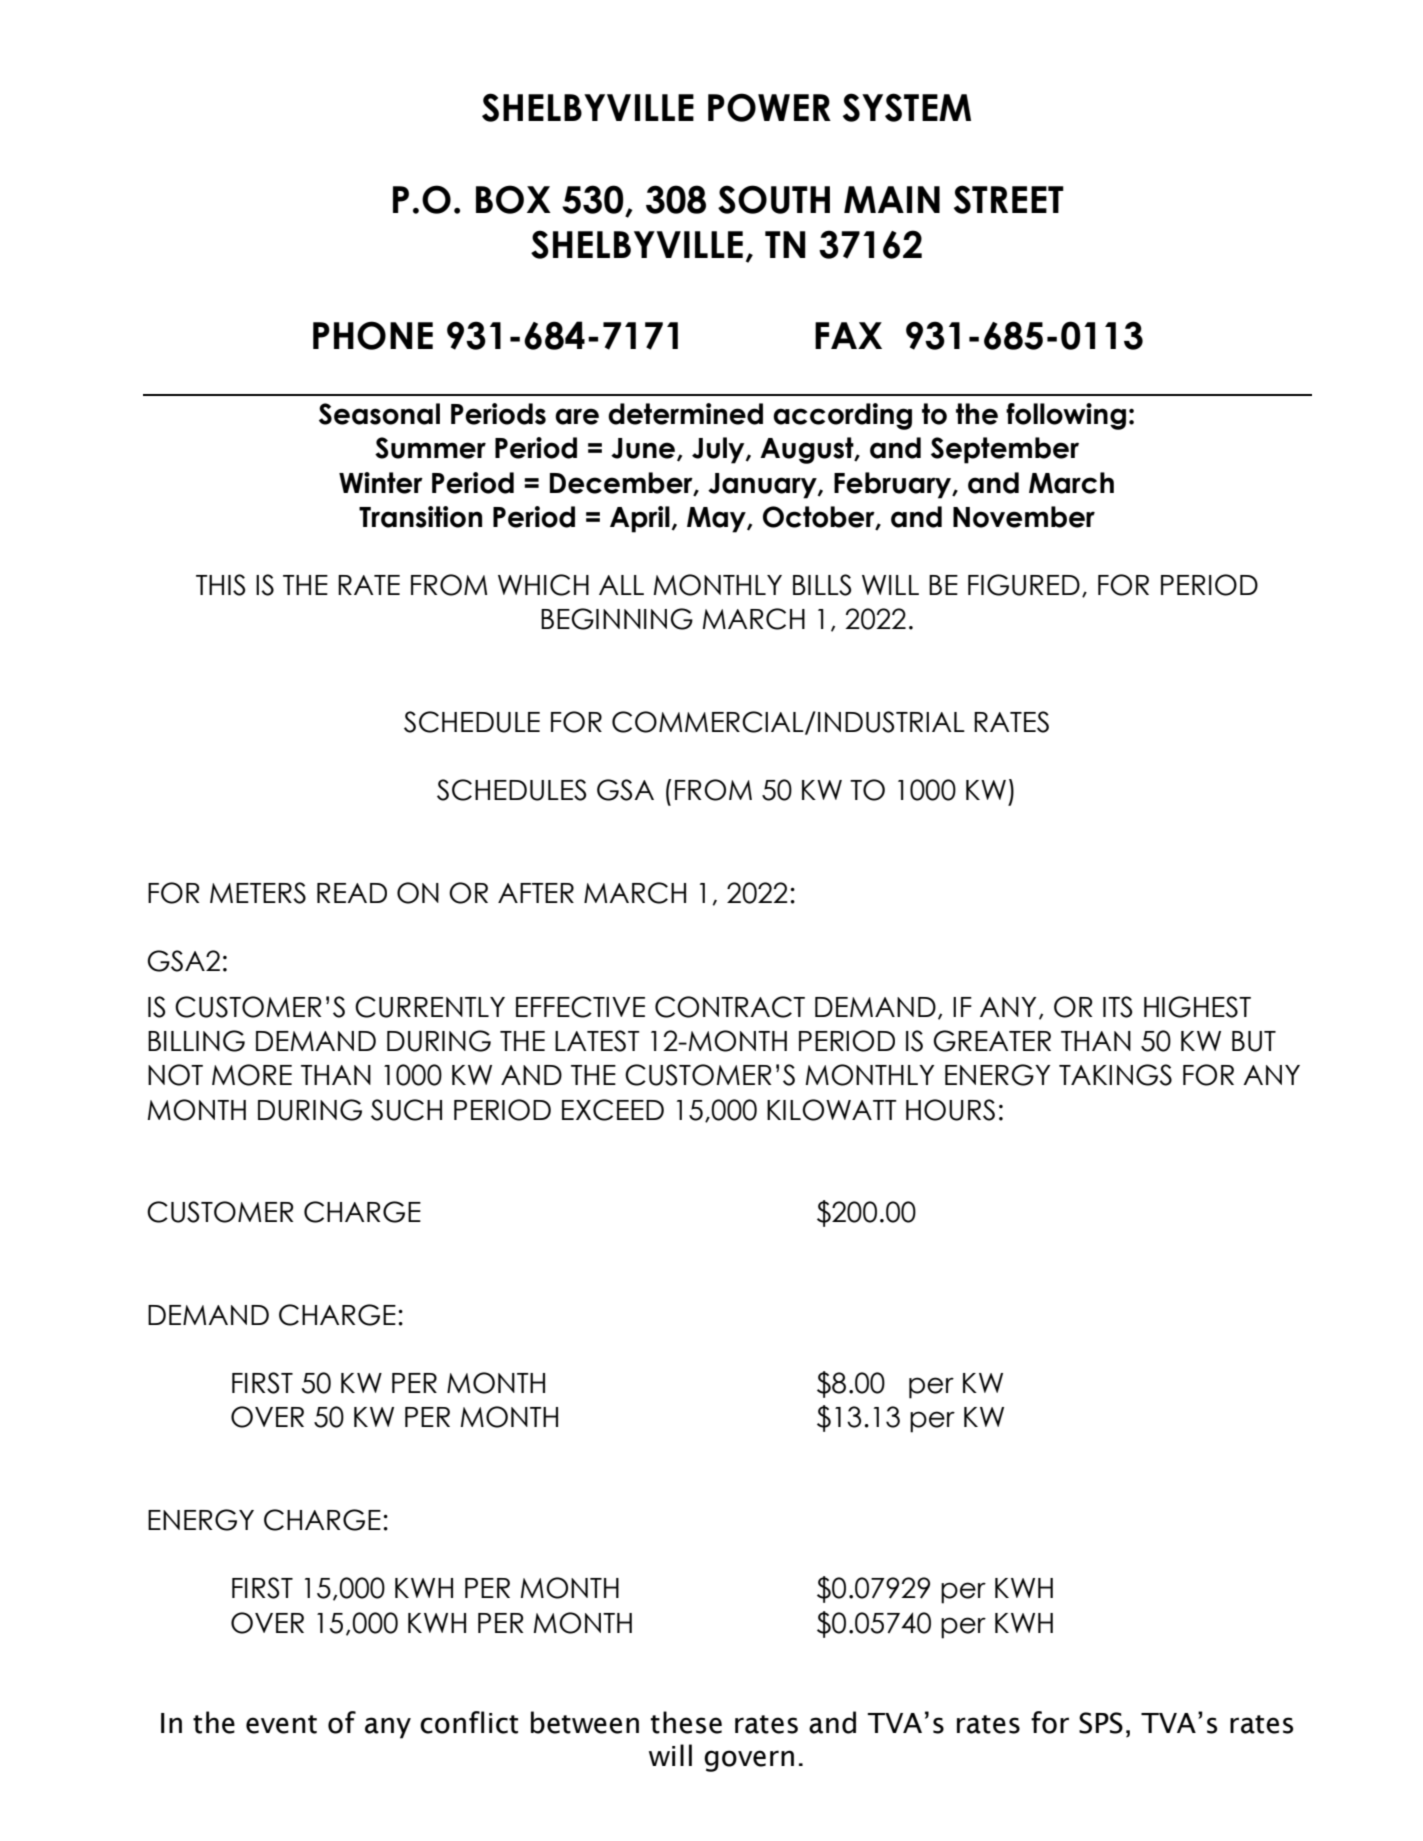  I want to click on BOX, so click(513, 199).
